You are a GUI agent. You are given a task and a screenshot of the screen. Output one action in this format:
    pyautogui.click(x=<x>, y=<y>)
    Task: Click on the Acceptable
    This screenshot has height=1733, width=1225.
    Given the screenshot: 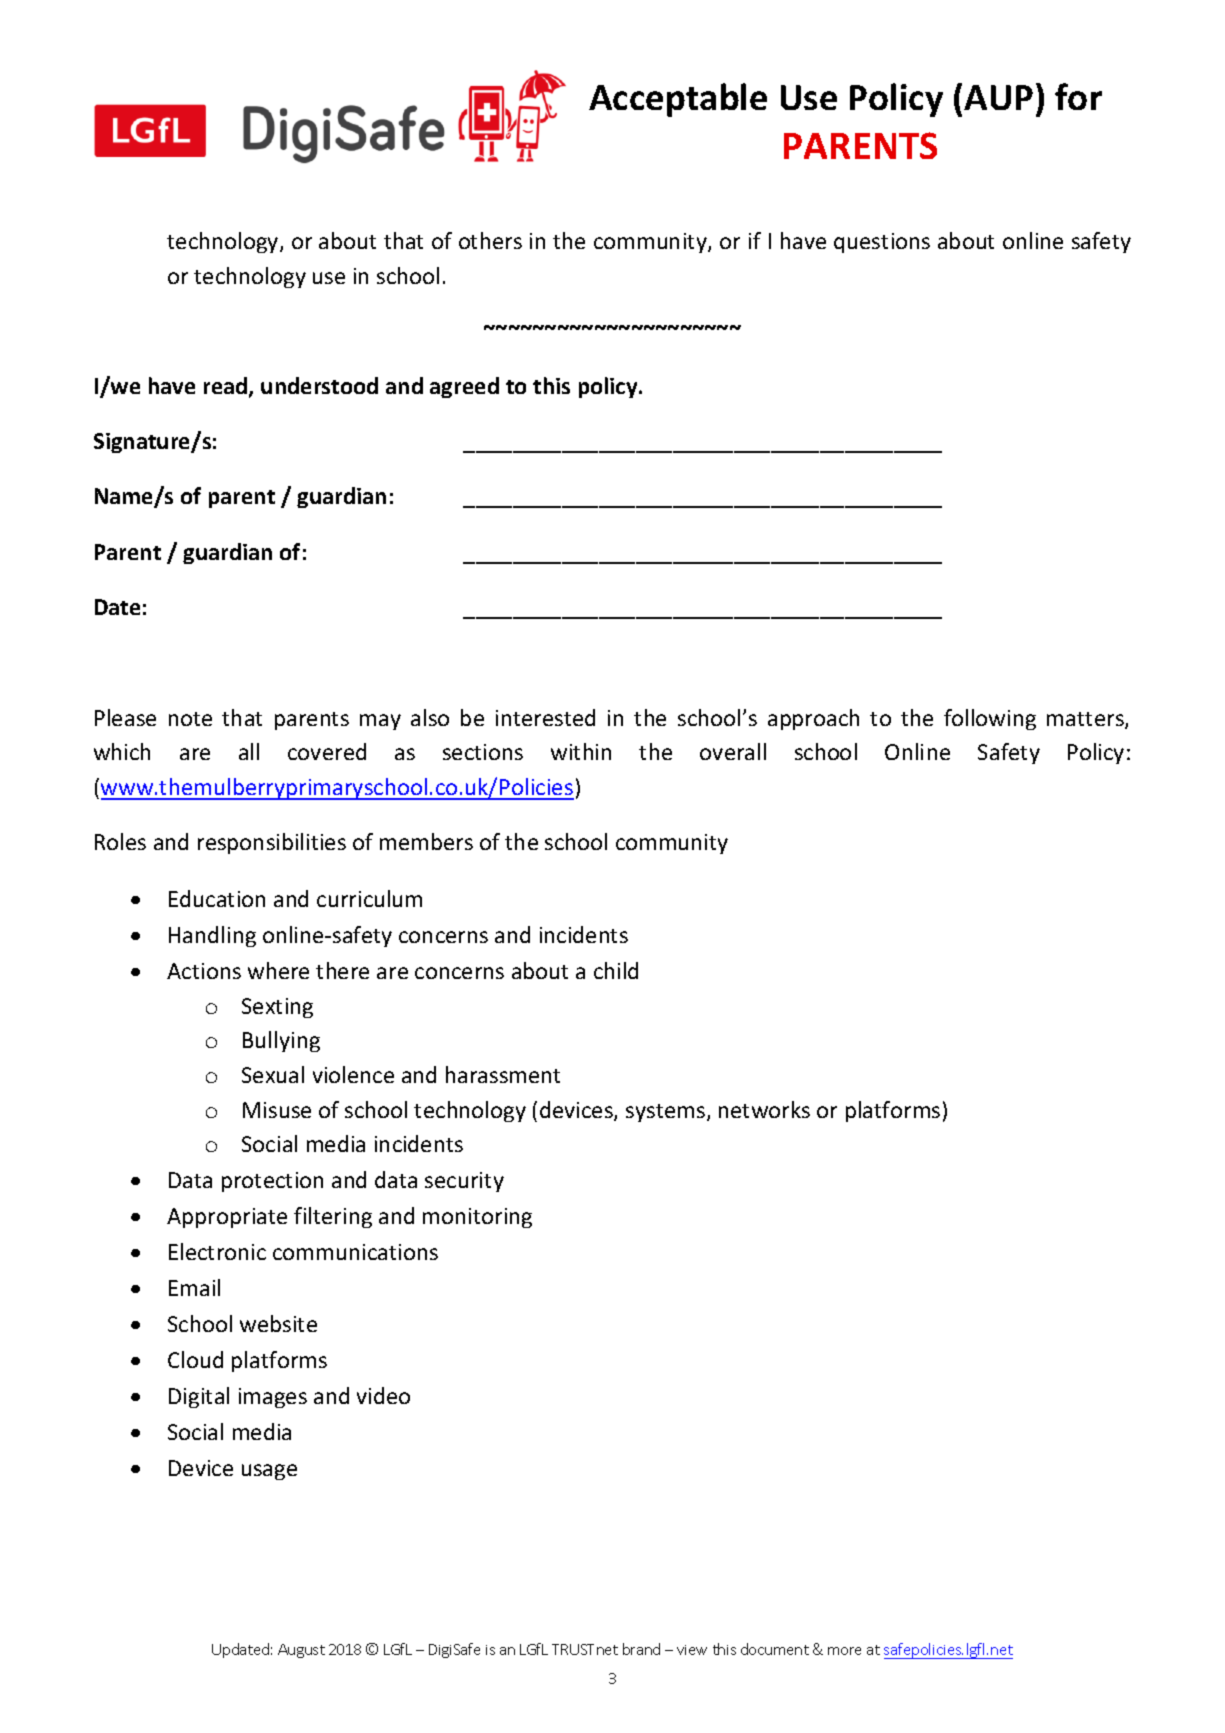 What is the action you would take?
    pyautogui.click(x=678, y=100)
